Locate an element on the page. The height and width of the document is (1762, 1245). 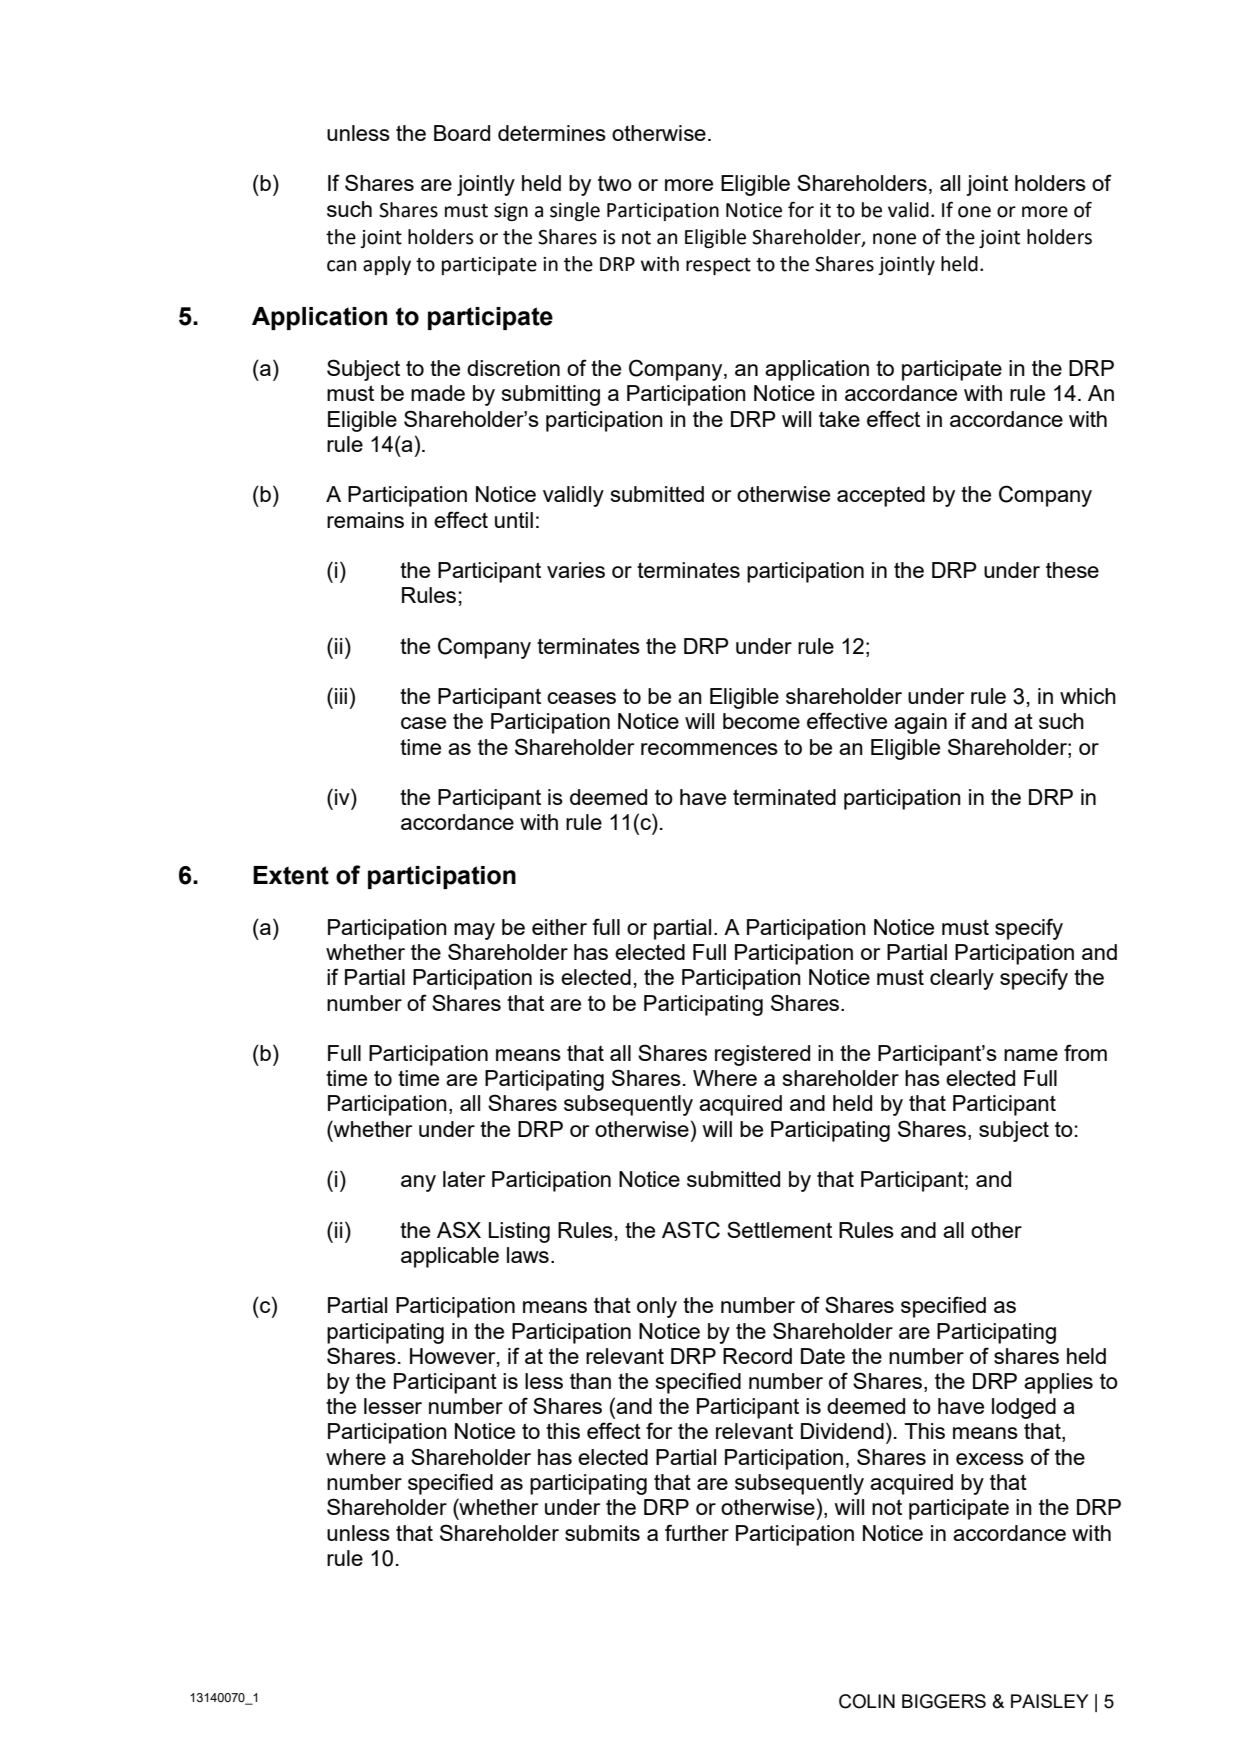
may is located at coordinates (474, 931).
